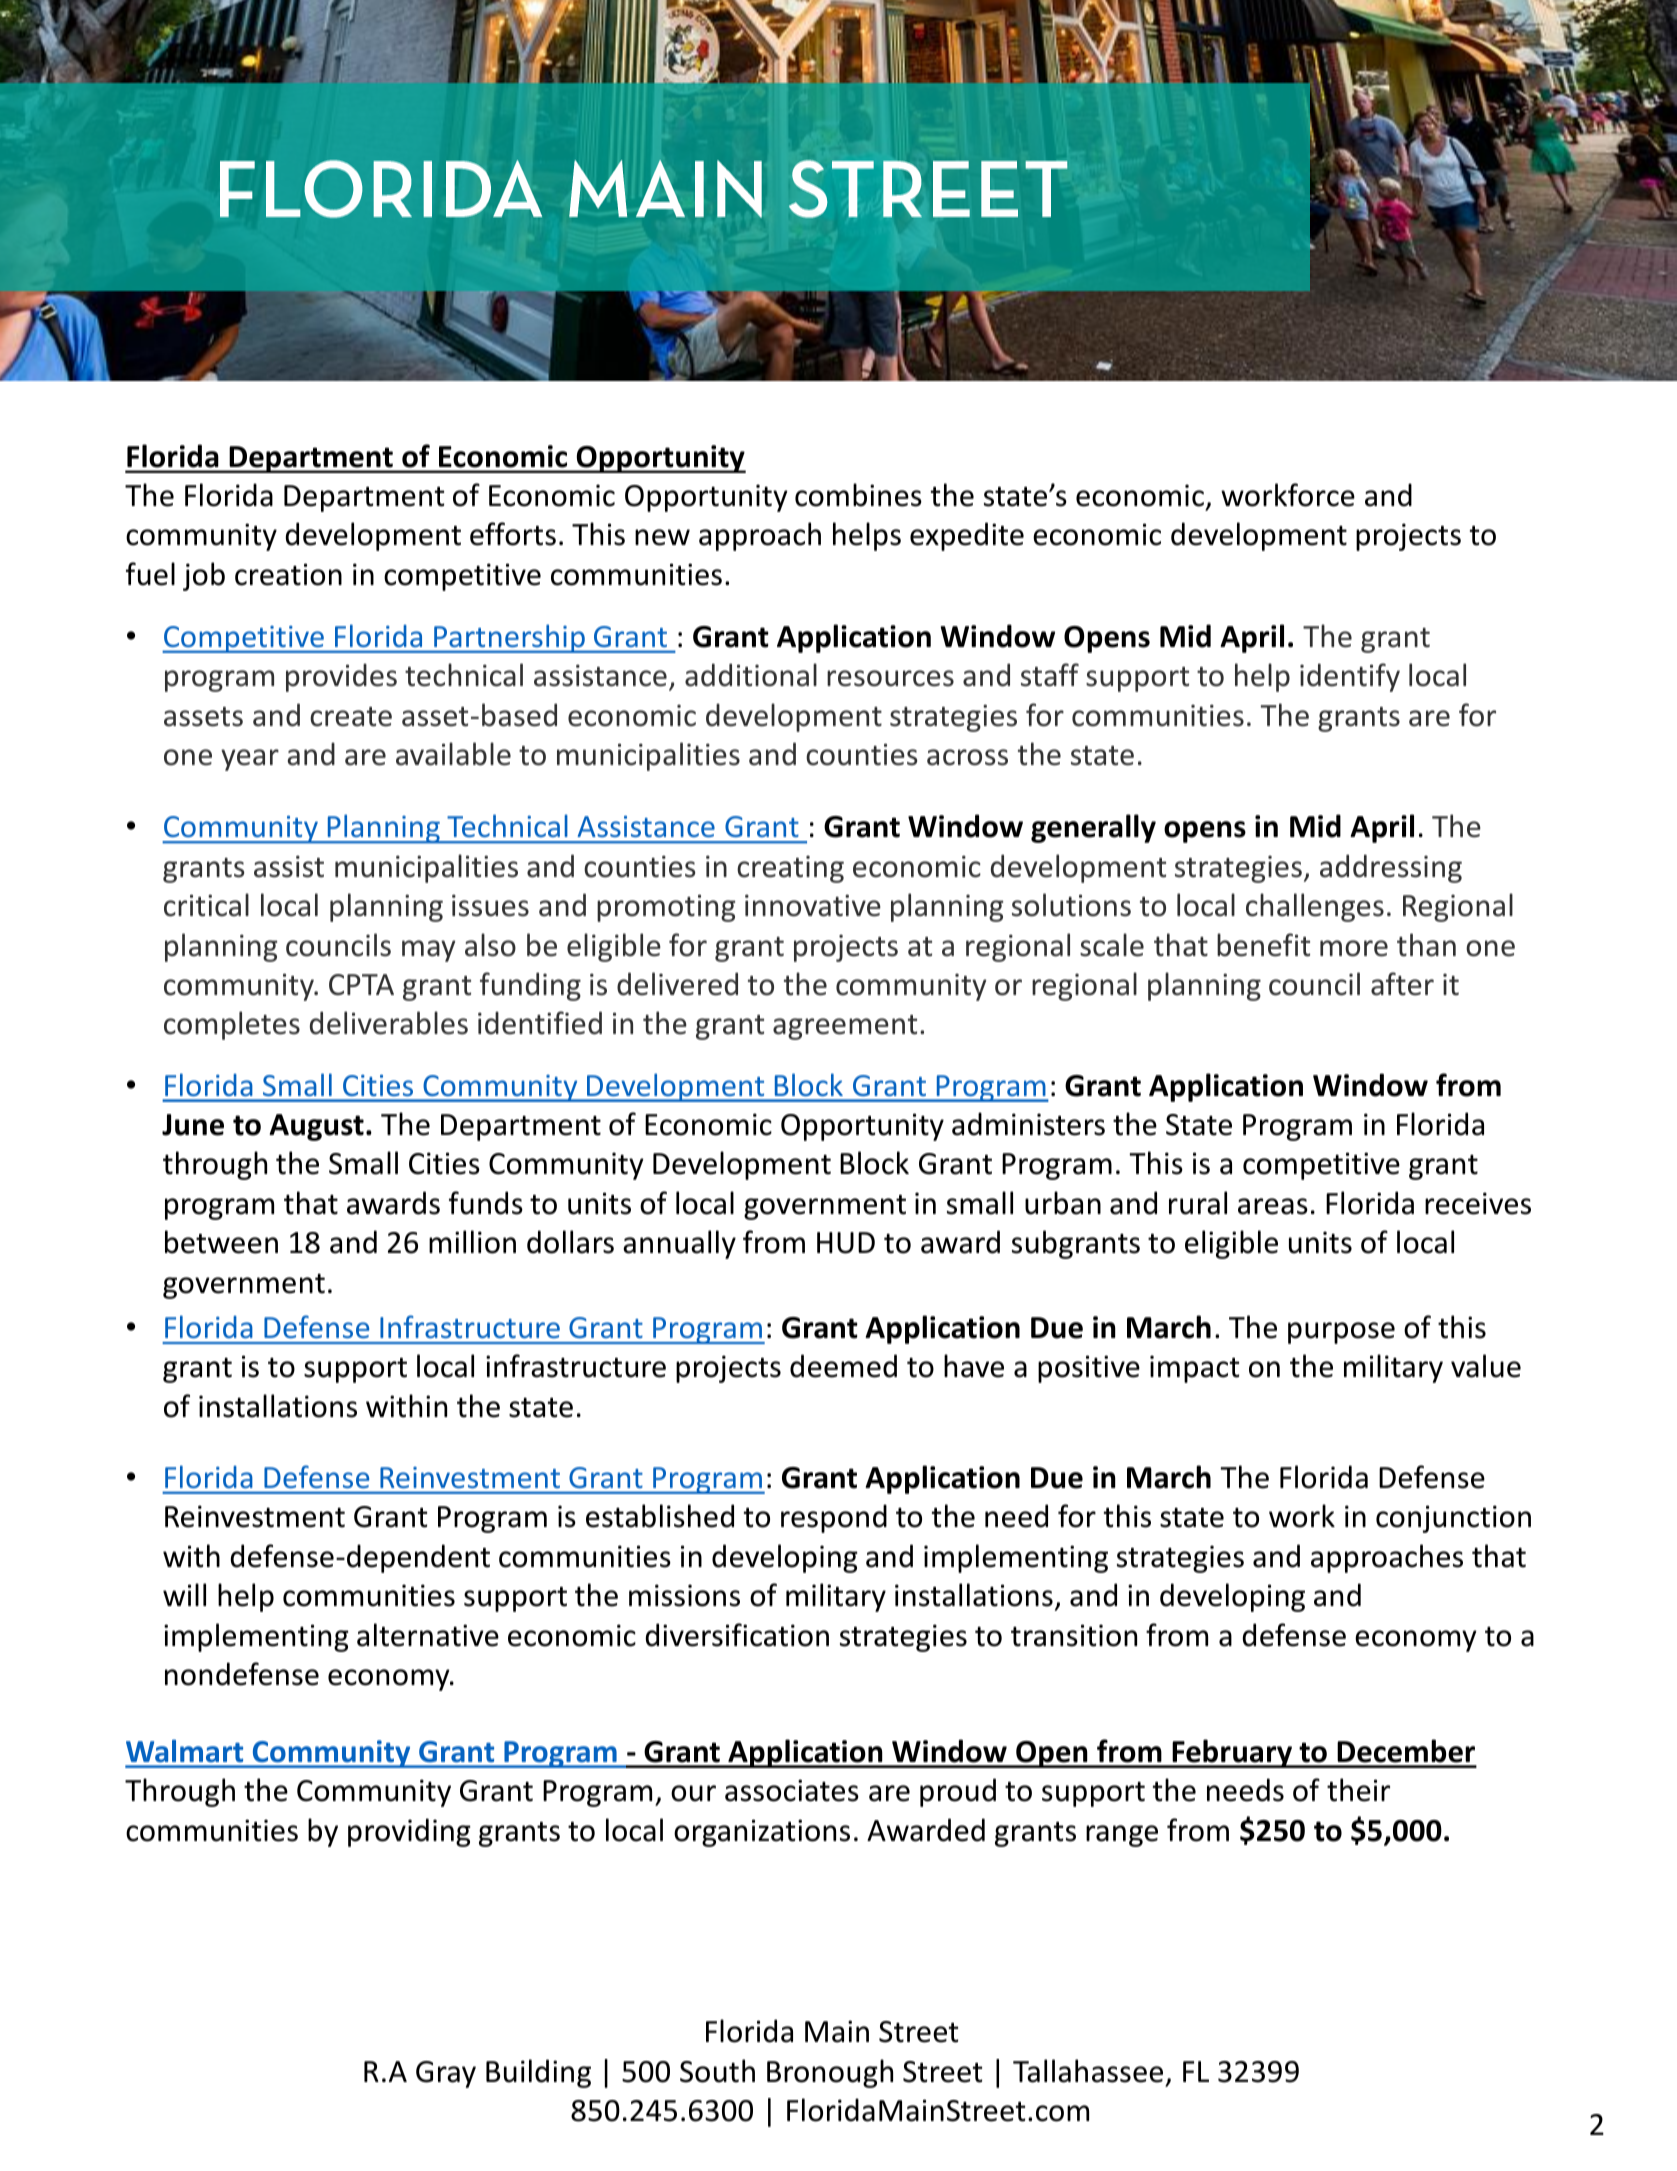  Describe the element at coordinates (1453, 1519) in the screenshot. I see `conjunction` at that location.
